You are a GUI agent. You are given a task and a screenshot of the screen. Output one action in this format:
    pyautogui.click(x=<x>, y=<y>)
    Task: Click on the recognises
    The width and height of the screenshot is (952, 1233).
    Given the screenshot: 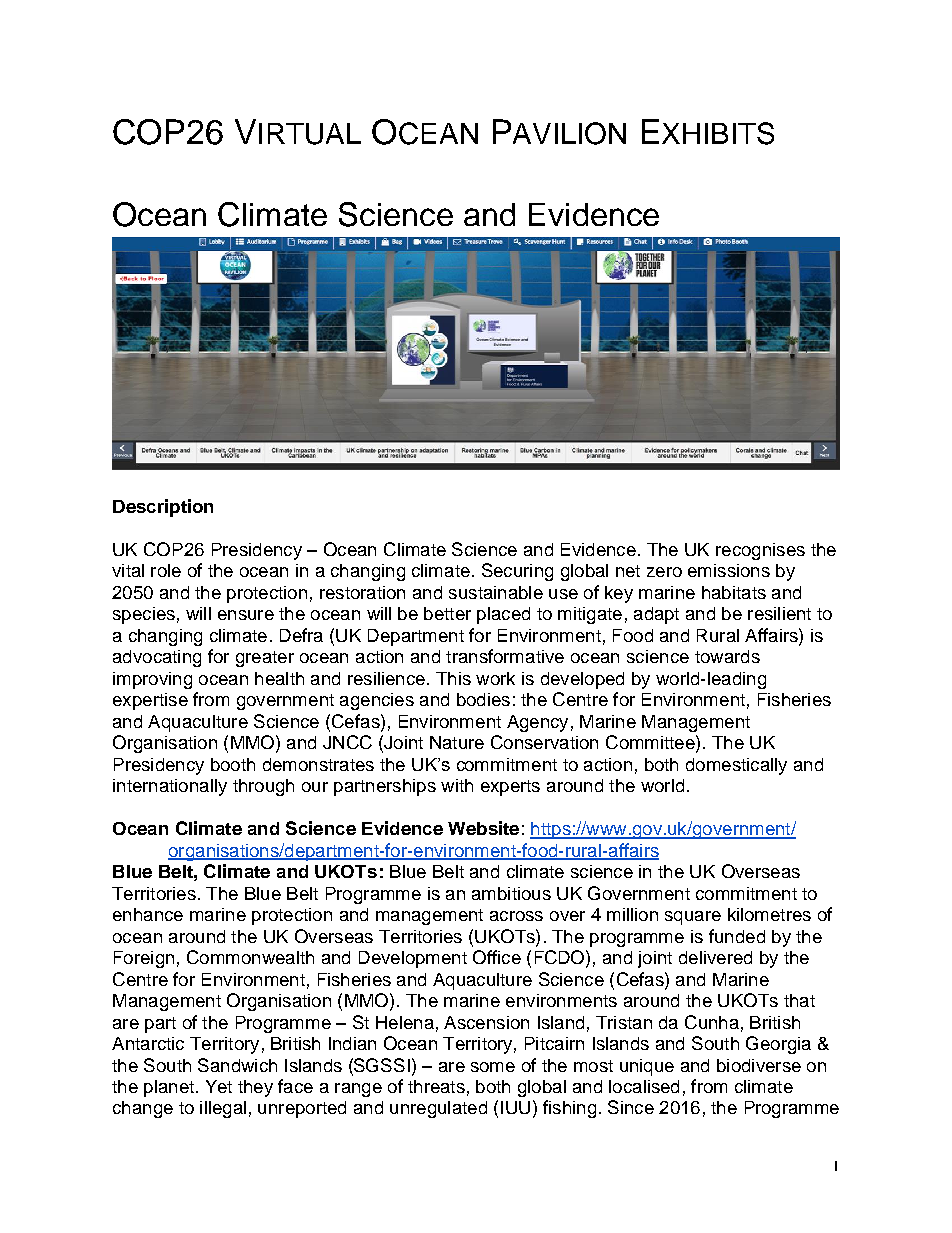 What is the action you would take?
    pyautogui.click(x=760, y=551)
